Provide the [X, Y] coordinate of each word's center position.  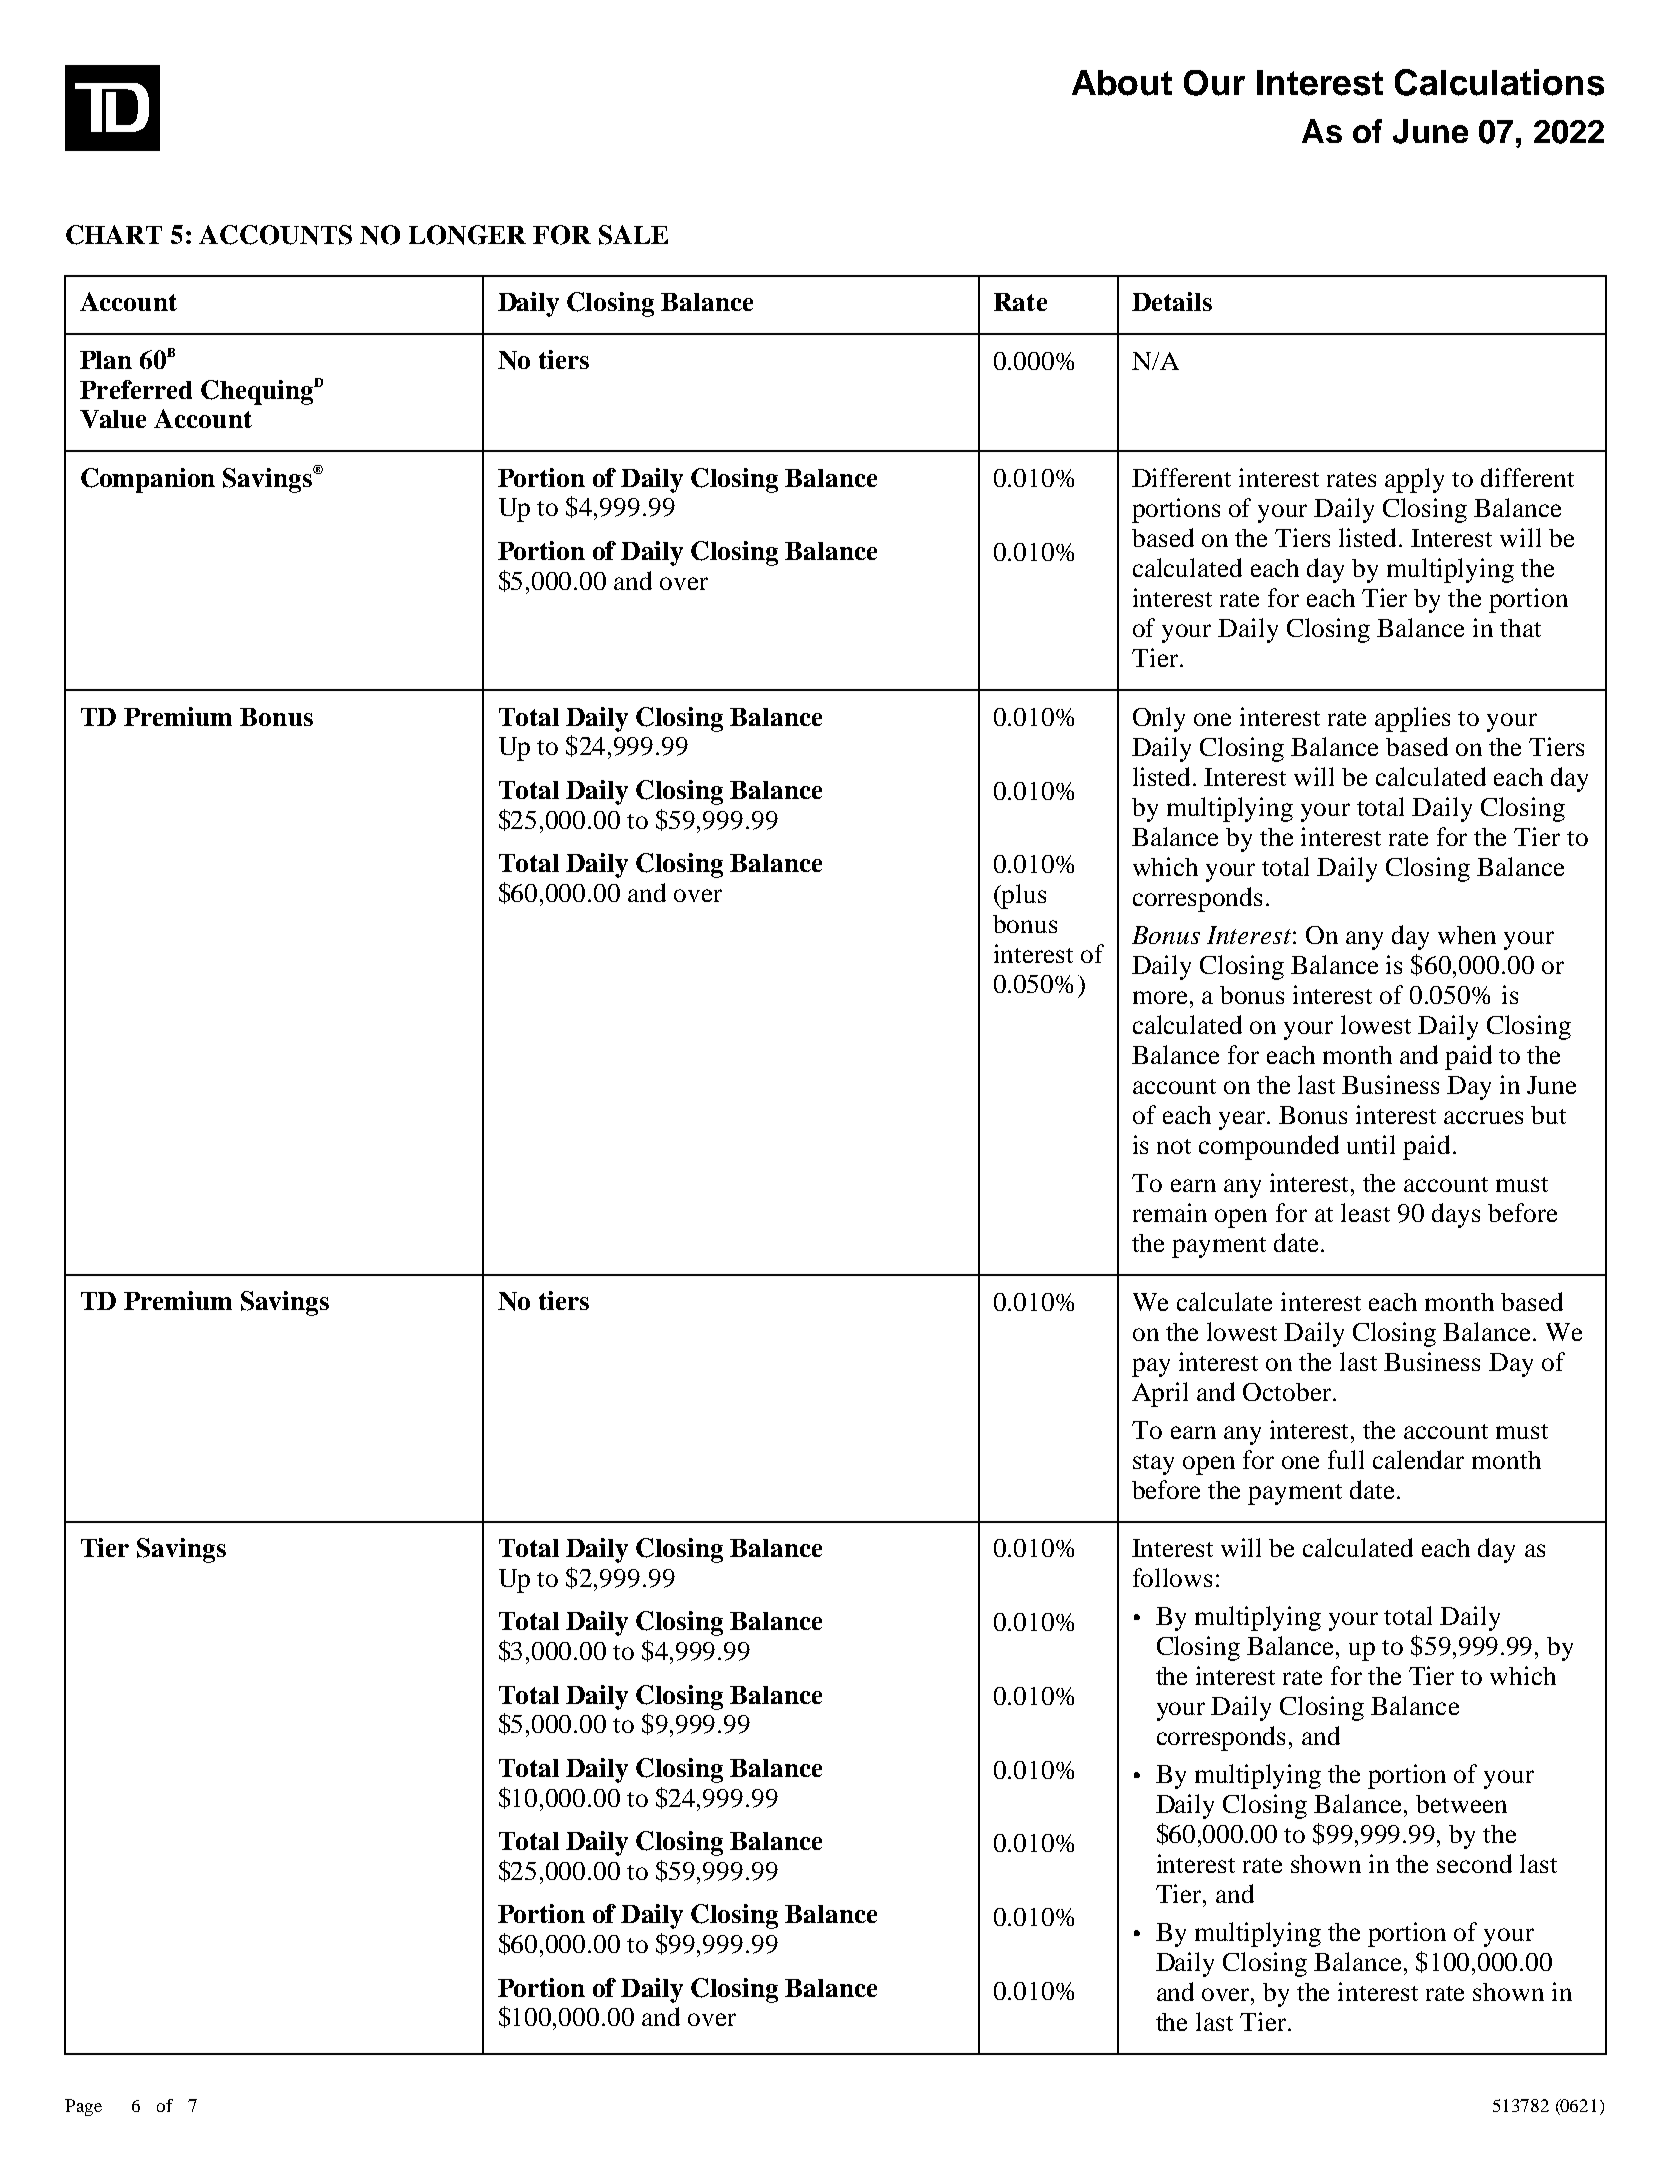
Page [83, 2107]
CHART [114, 235]
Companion [148, 480]
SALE [633, 235]
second [1474, 1863]
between [1461, 1804]
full [1346, 1459]
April [1160, 1394]
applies [1412, 719]
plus [1023, 896]
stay [1153, 1464]
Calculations [1499, 82]
